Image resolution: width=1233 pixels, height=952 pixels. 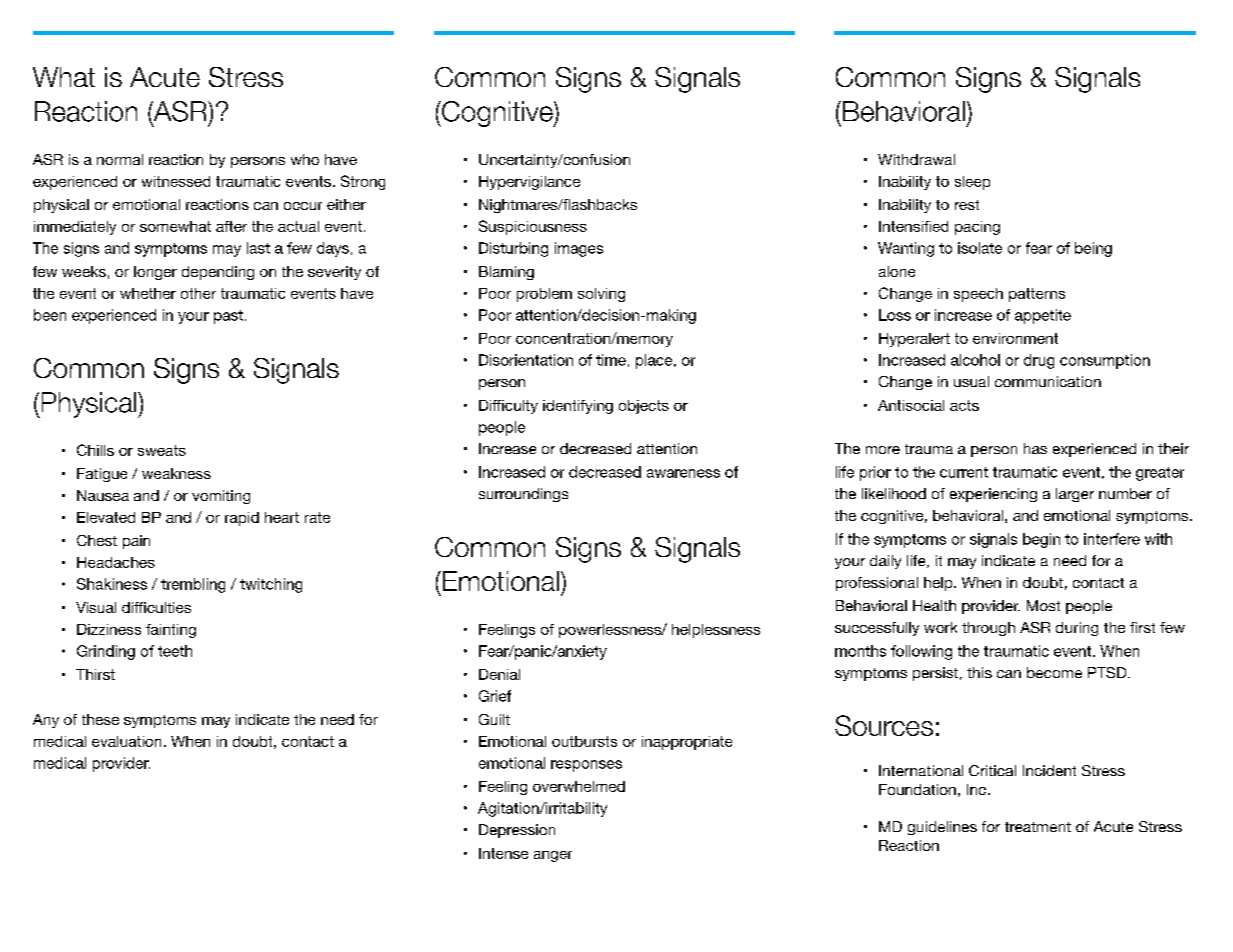 What do you see at coordinates (972, 183) in the screenshot?
I see `sleep` at bounding box center [972, 183].
